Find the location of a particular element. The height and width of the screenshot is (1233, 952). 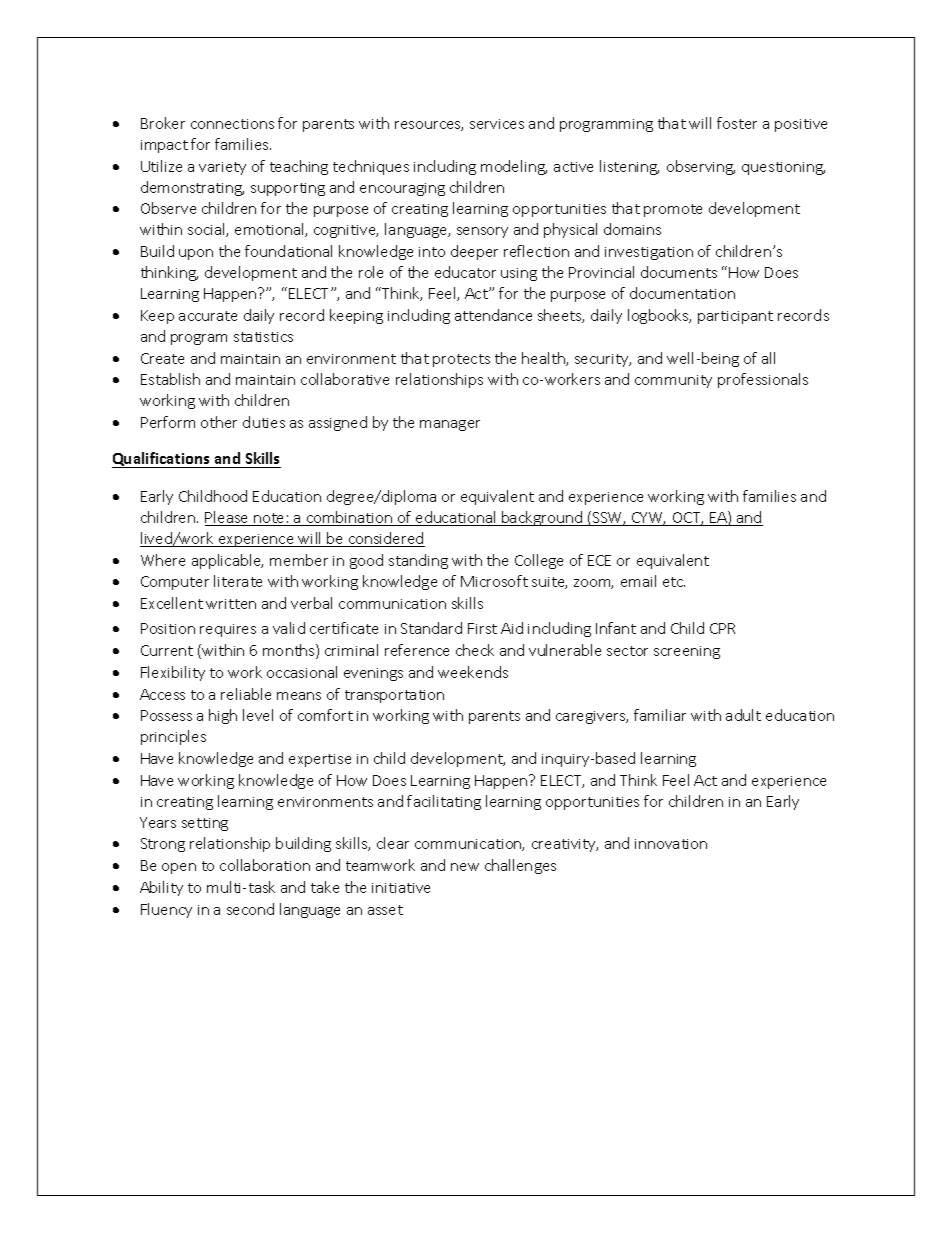

participant is located at coordinates (735, 317).
